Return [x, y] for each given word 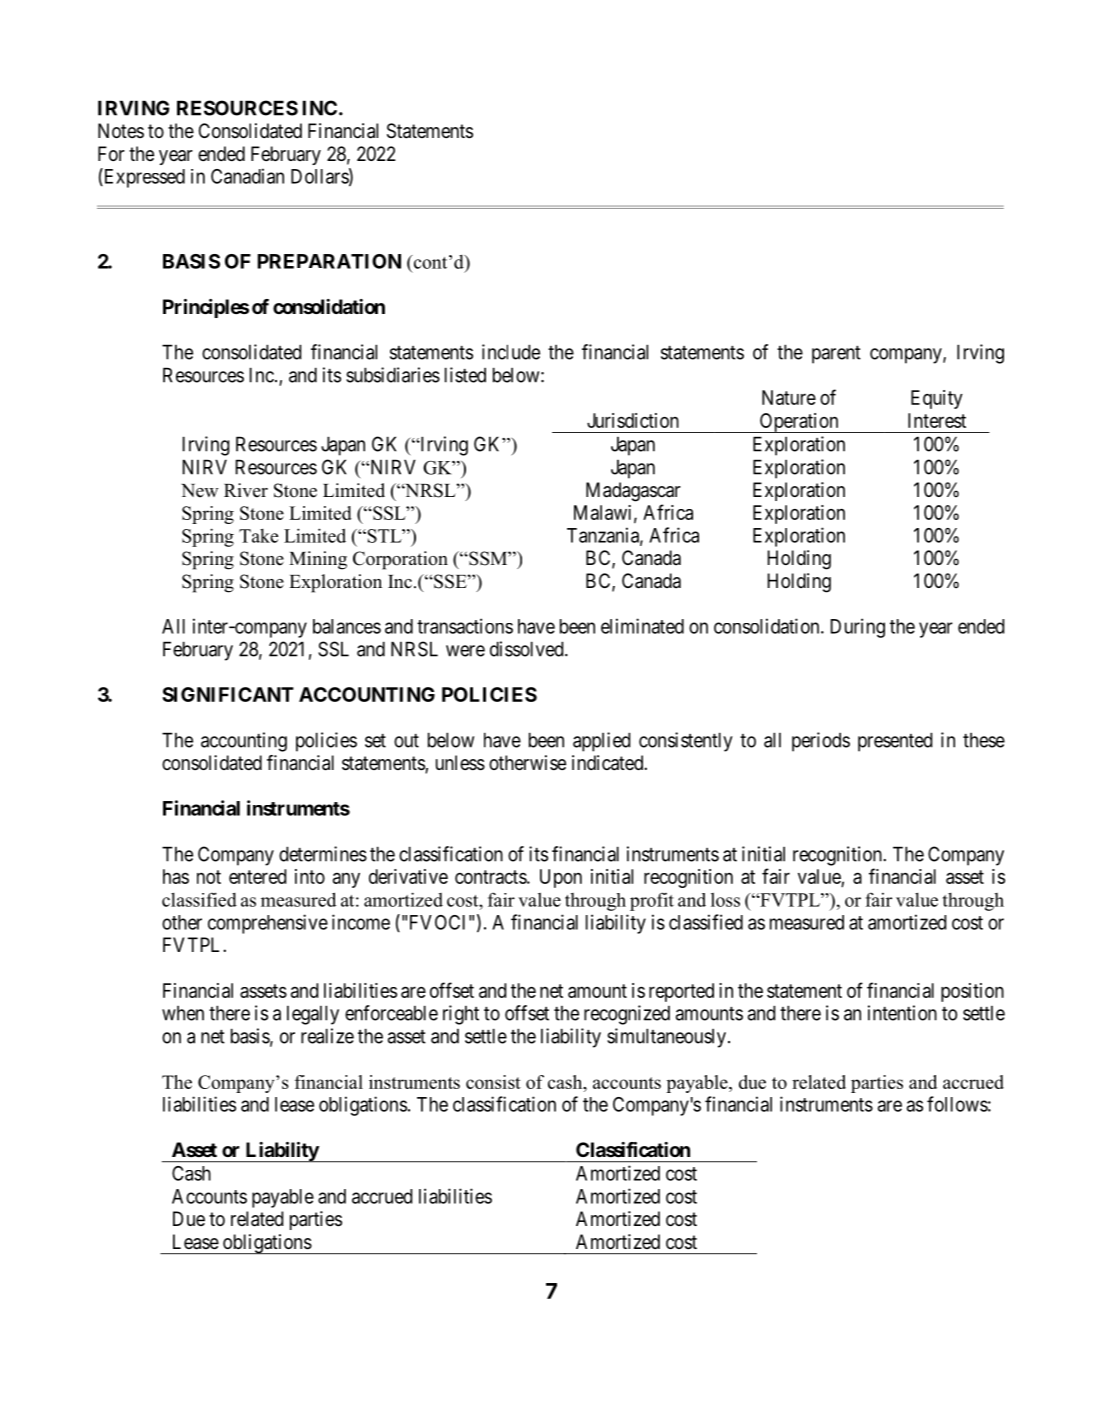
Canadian [247, 176]
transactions [465, 626]
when [183, 1013]
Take [258, 536]
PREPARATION [329, 261]
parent [836, 355]
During [857, 628]
